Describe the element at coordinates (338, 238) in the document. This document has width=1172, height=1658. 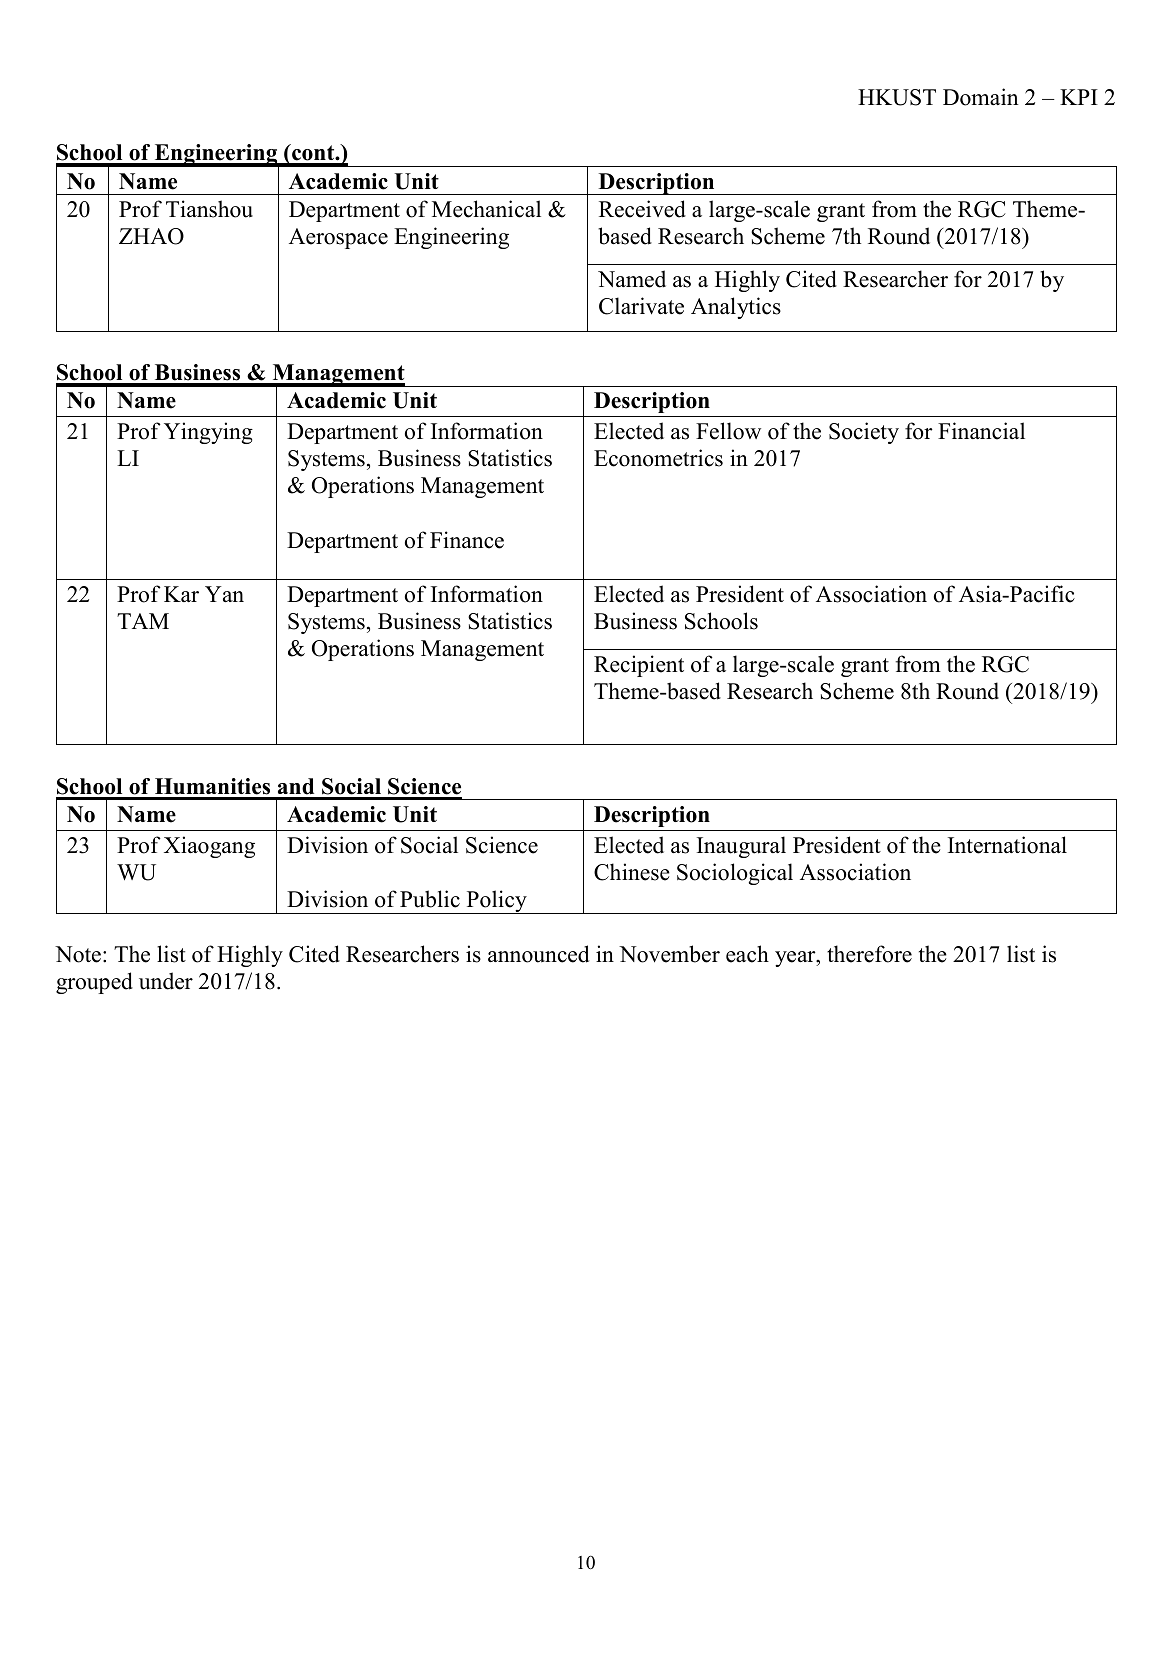
I see `Aerospace` at that location.
